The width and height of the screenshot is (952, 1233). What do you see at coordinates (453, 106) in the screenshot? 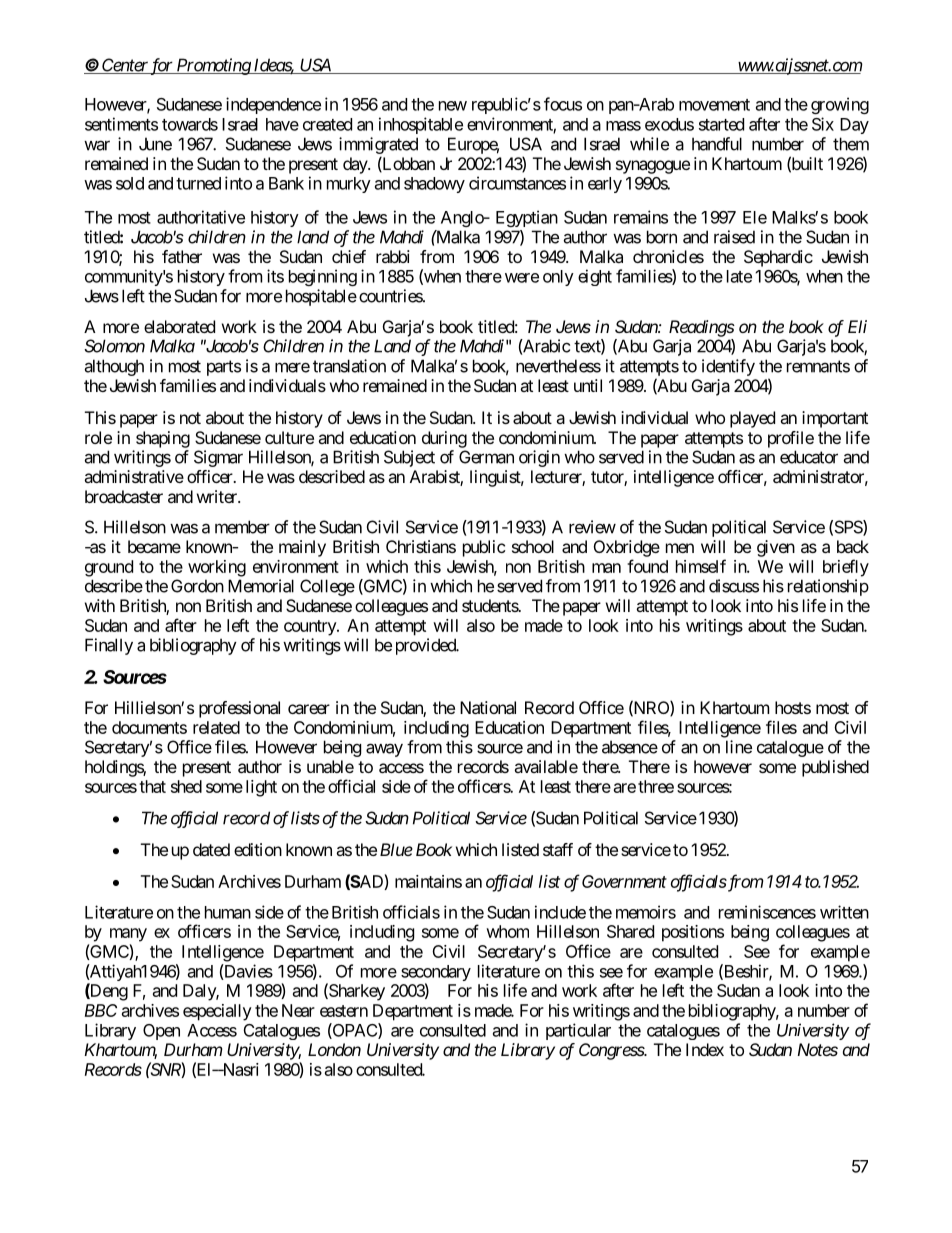
I see `new` at bounding box center [453, 106].
